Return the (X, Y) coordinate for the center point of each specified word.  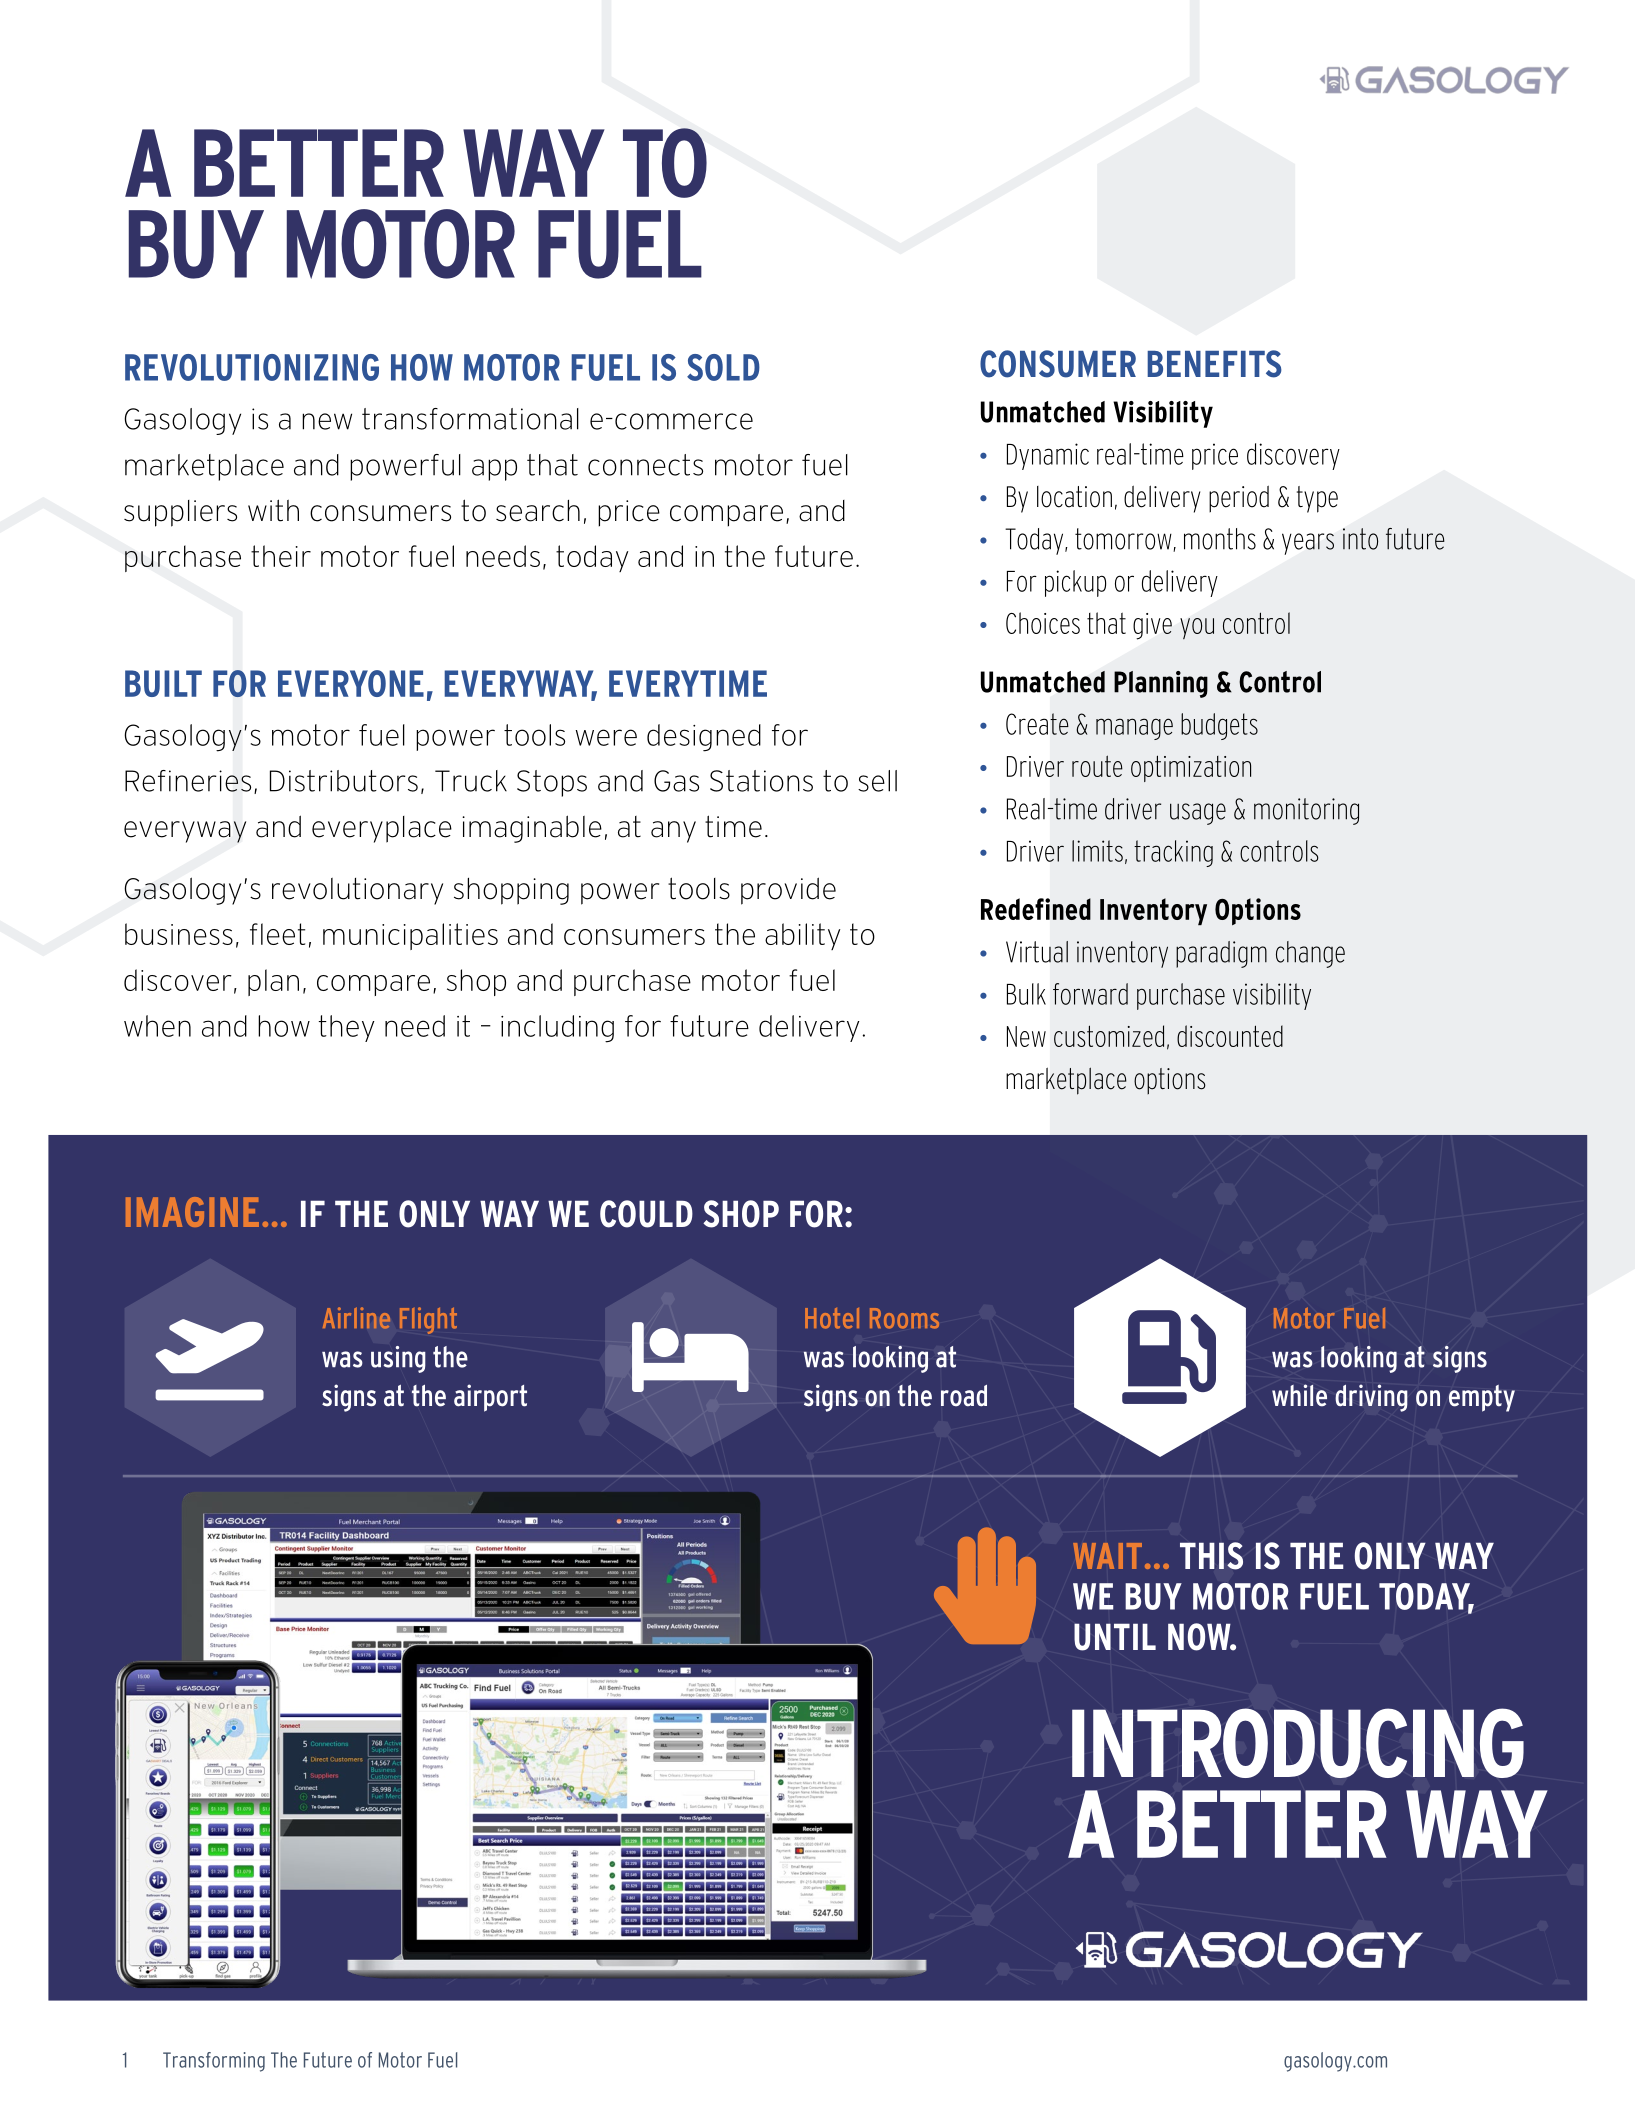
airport (490, 1398)
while (1299, 1395)
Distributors (344, 781)
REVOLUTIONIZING (252, 367)
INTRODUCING (1298, 1743)
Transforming (214, 2062)
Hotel (832, 1318)
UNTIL (1115, 1637)
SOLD (723, 367)
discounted (1230, 1036)
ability (802, 936)
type (1317, 499)
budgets (1219, 726)
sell (877, 781)
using (398, 1359)
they (347, 1028)
